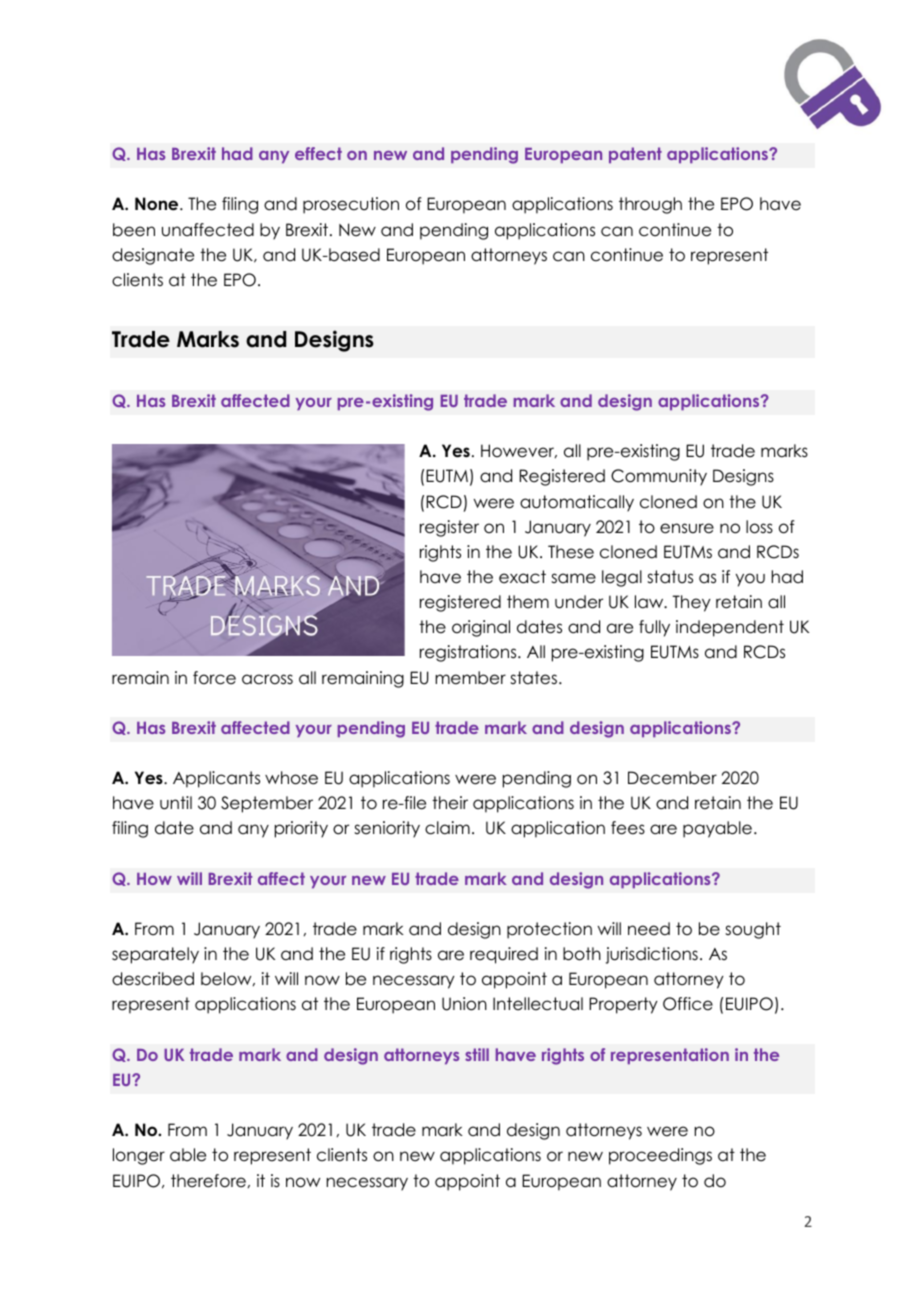  What do you see at coordinates (351, 205) in the page?
I see `prosecution` at bounding box center [351, 205].
